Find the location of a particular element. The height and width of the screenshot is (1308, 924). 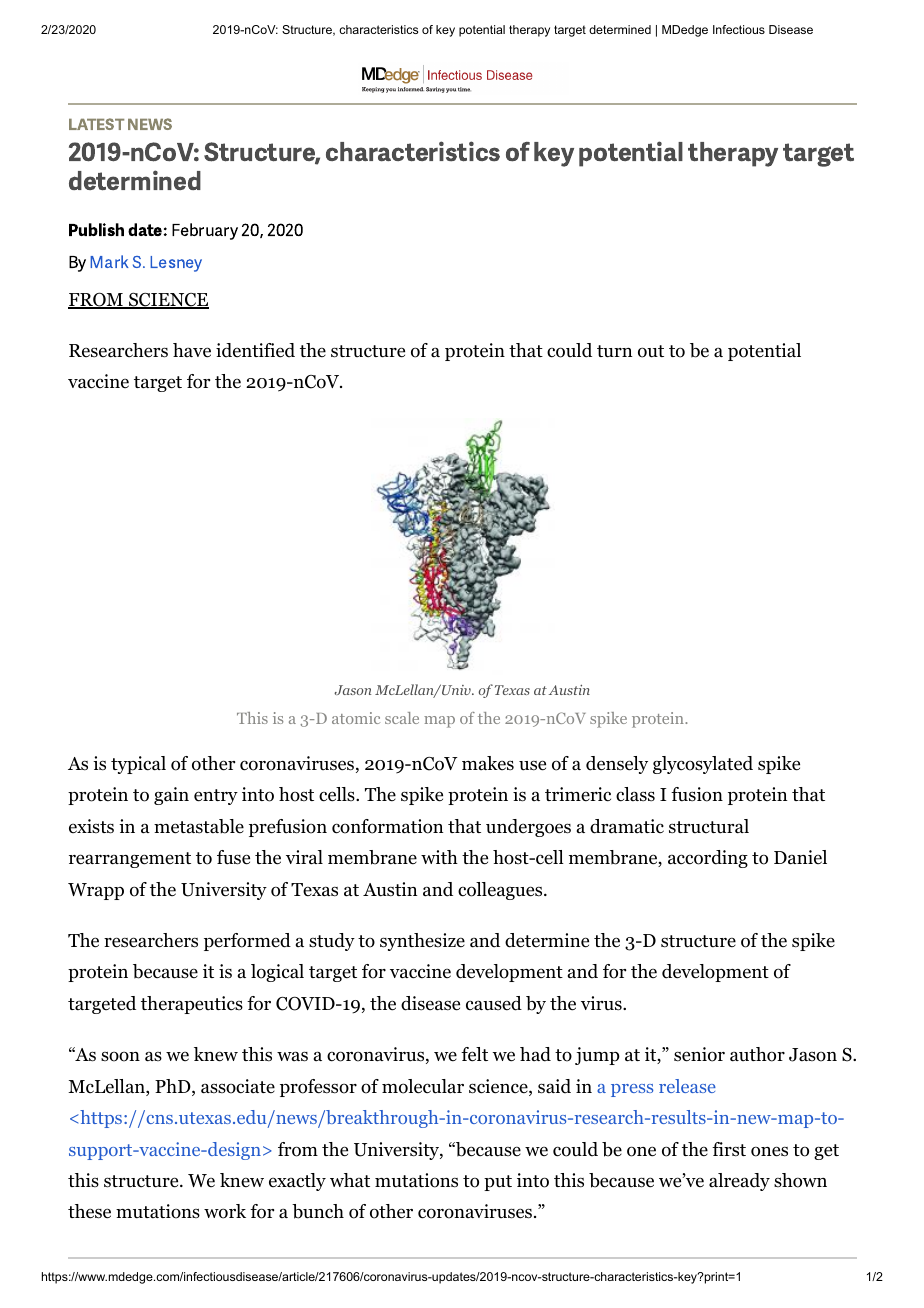

February is located at coordinates (205, 231).
